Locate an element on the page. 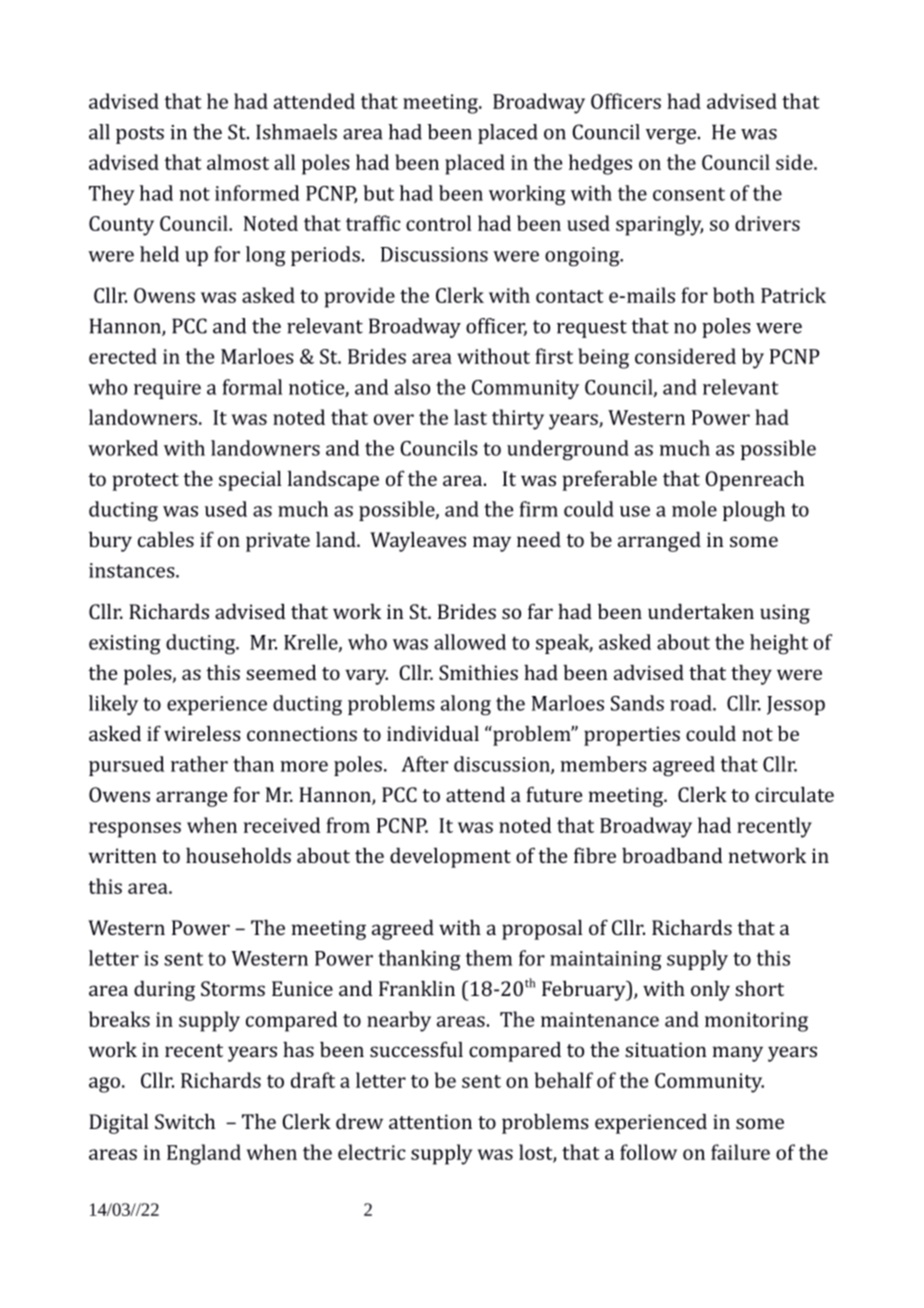  also is located at coordinates (412, 387).
